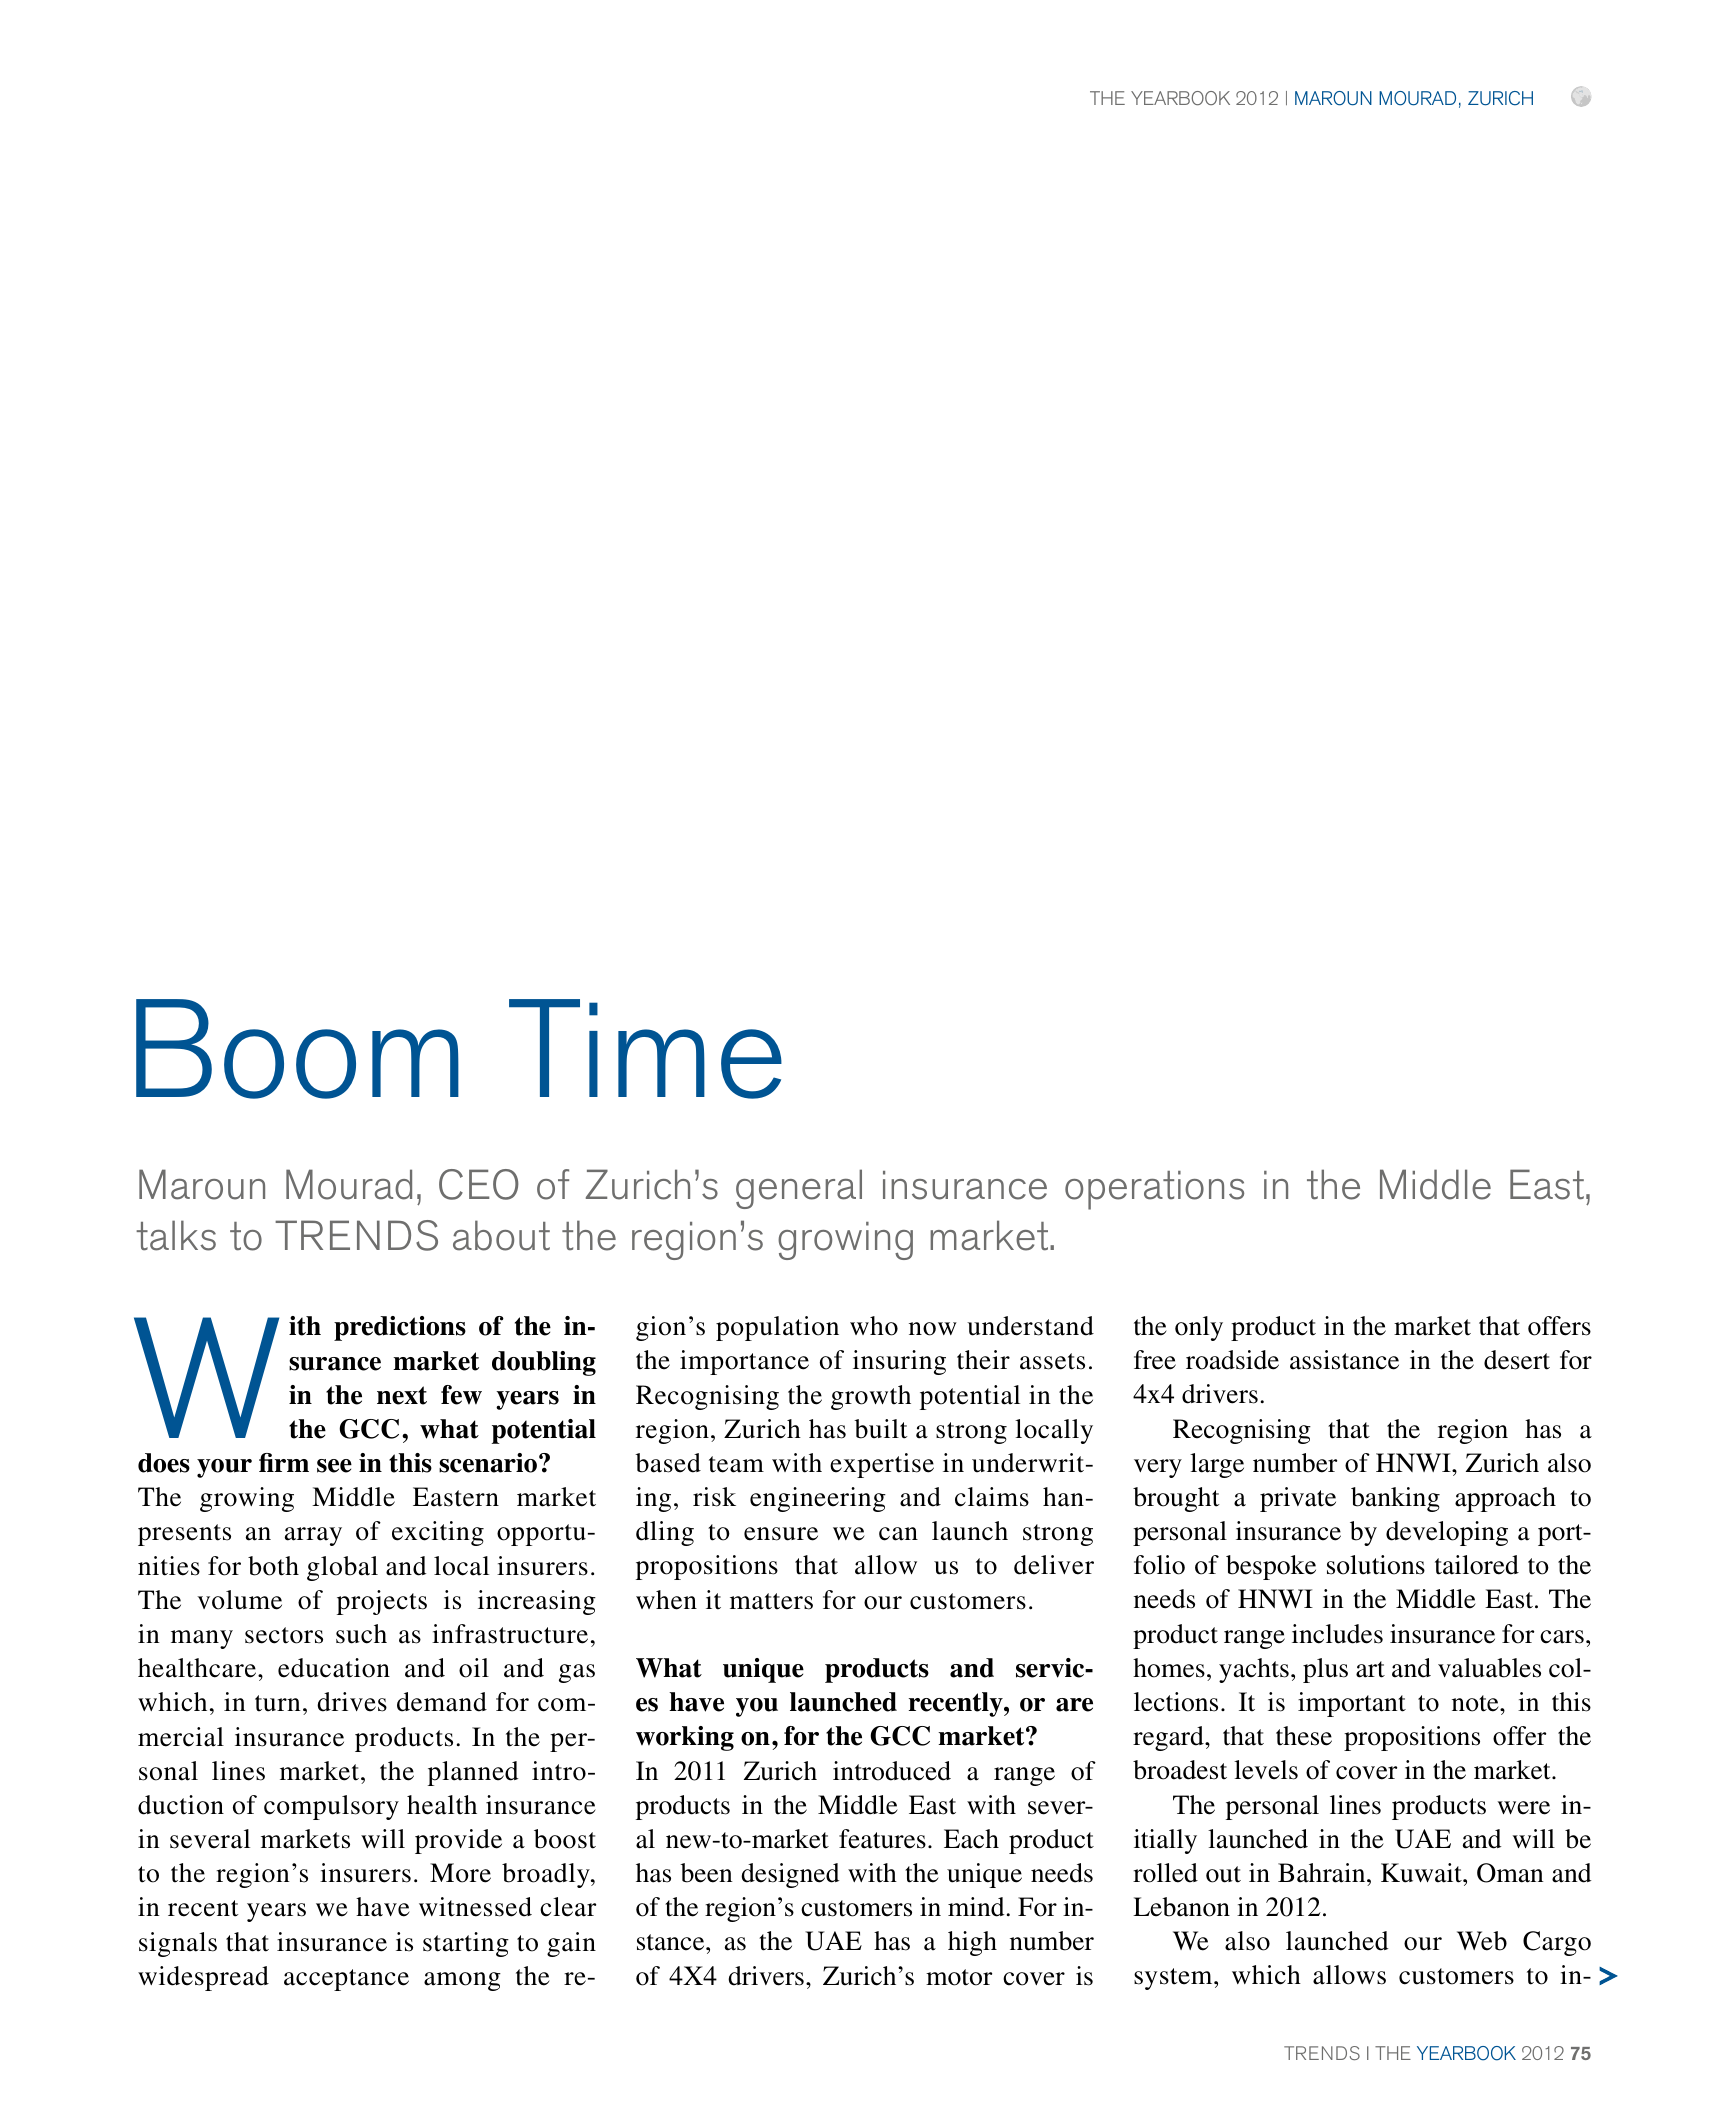  I want to click on matters, so click(771, 1601).
